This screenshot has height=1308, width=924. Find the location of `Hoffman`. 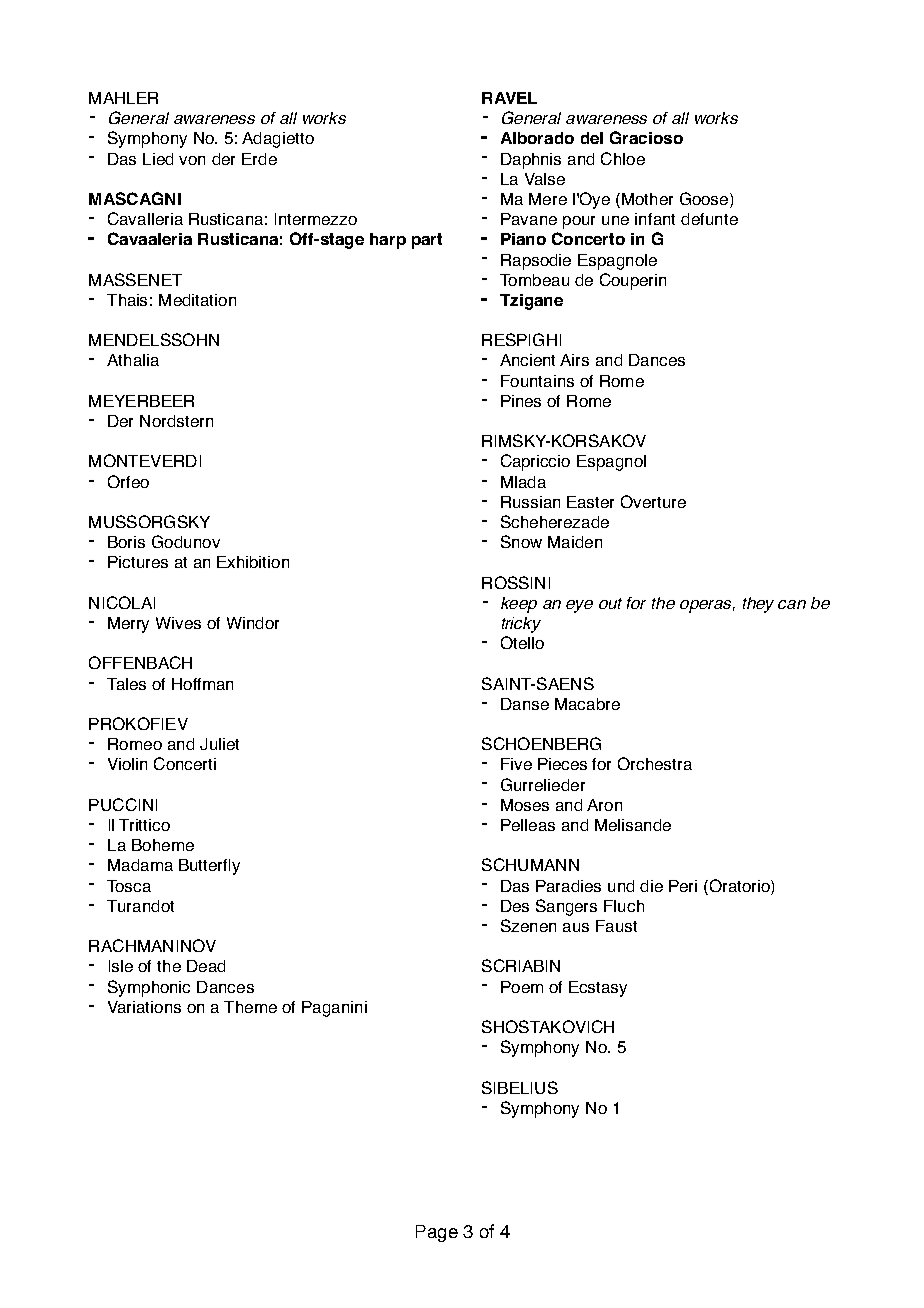

Hoffman is located at coordinates (202, 684).
